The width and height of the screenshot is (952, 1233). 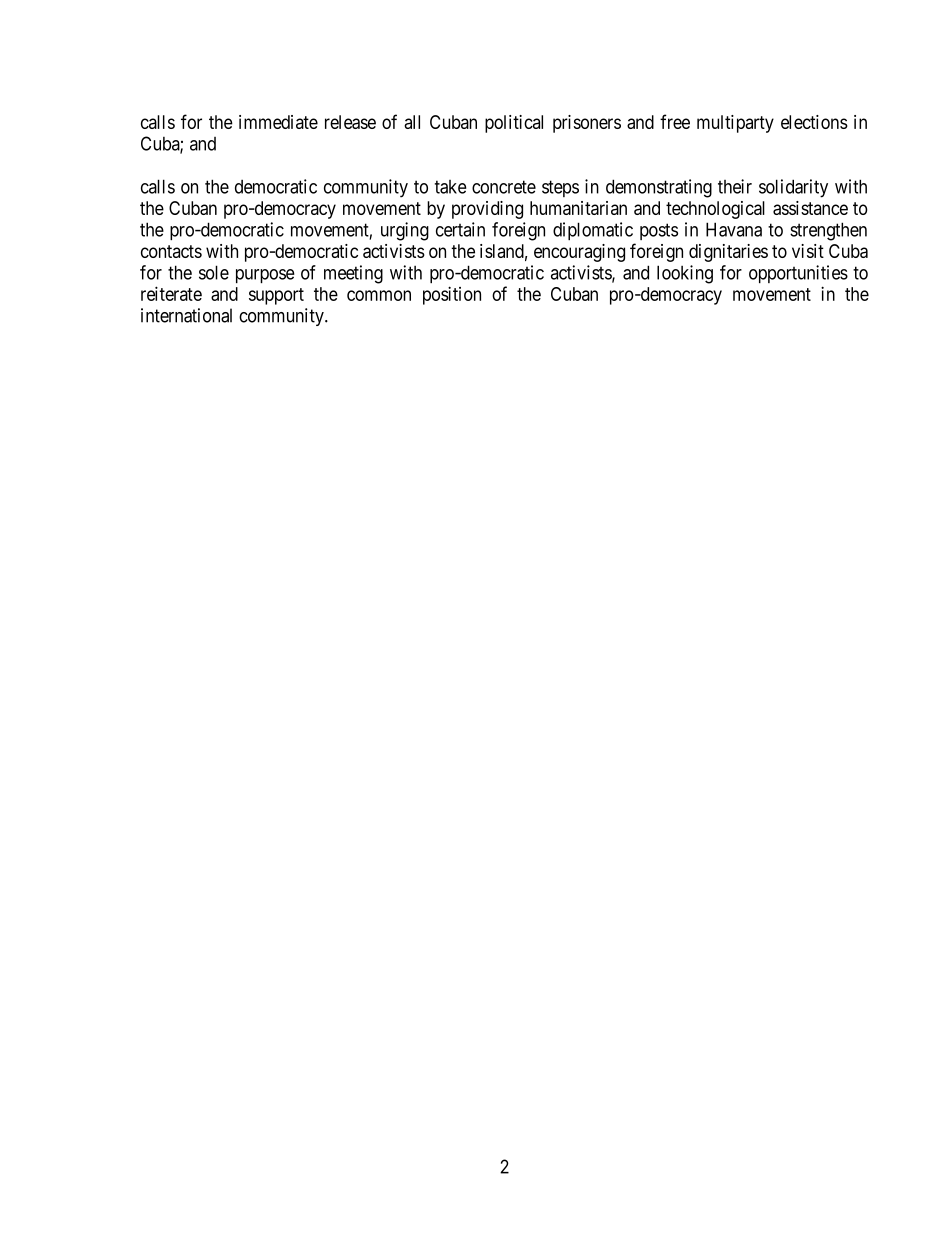 What do you see at coordinates (798, 274) in the screenshot?
I see `opportunities` at bounding box center [798, 274].
